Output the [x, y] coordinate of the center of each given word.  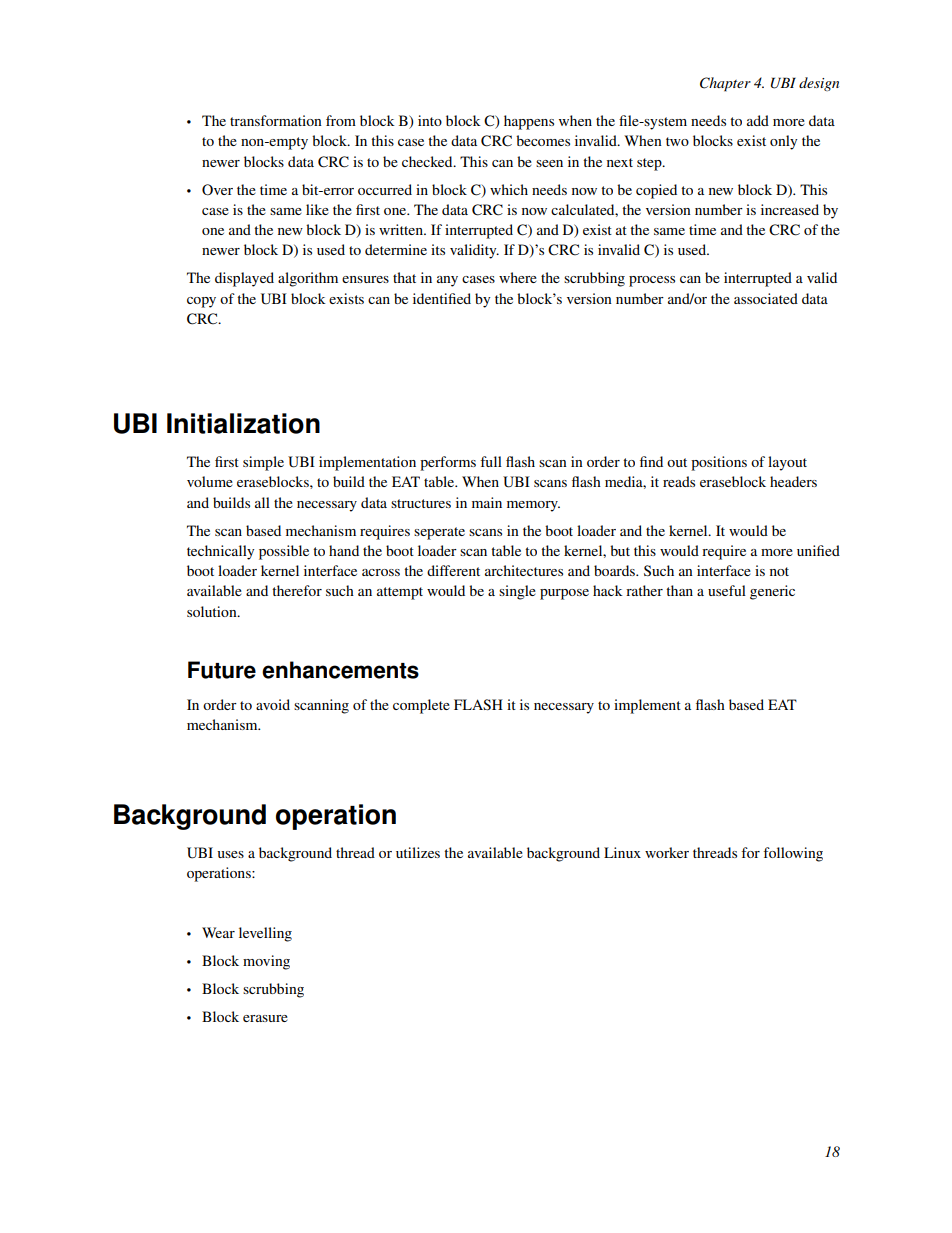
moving [266, 962]
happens [529, 122]
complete [421, 706]
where [518, 277]
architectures [524, 570]
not [779, 571]
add [758, 120]
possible [284, 552]
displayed [244, 279]
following [793, 854]
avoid [273, 704]
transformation [276, 120]
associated [766, 298]
